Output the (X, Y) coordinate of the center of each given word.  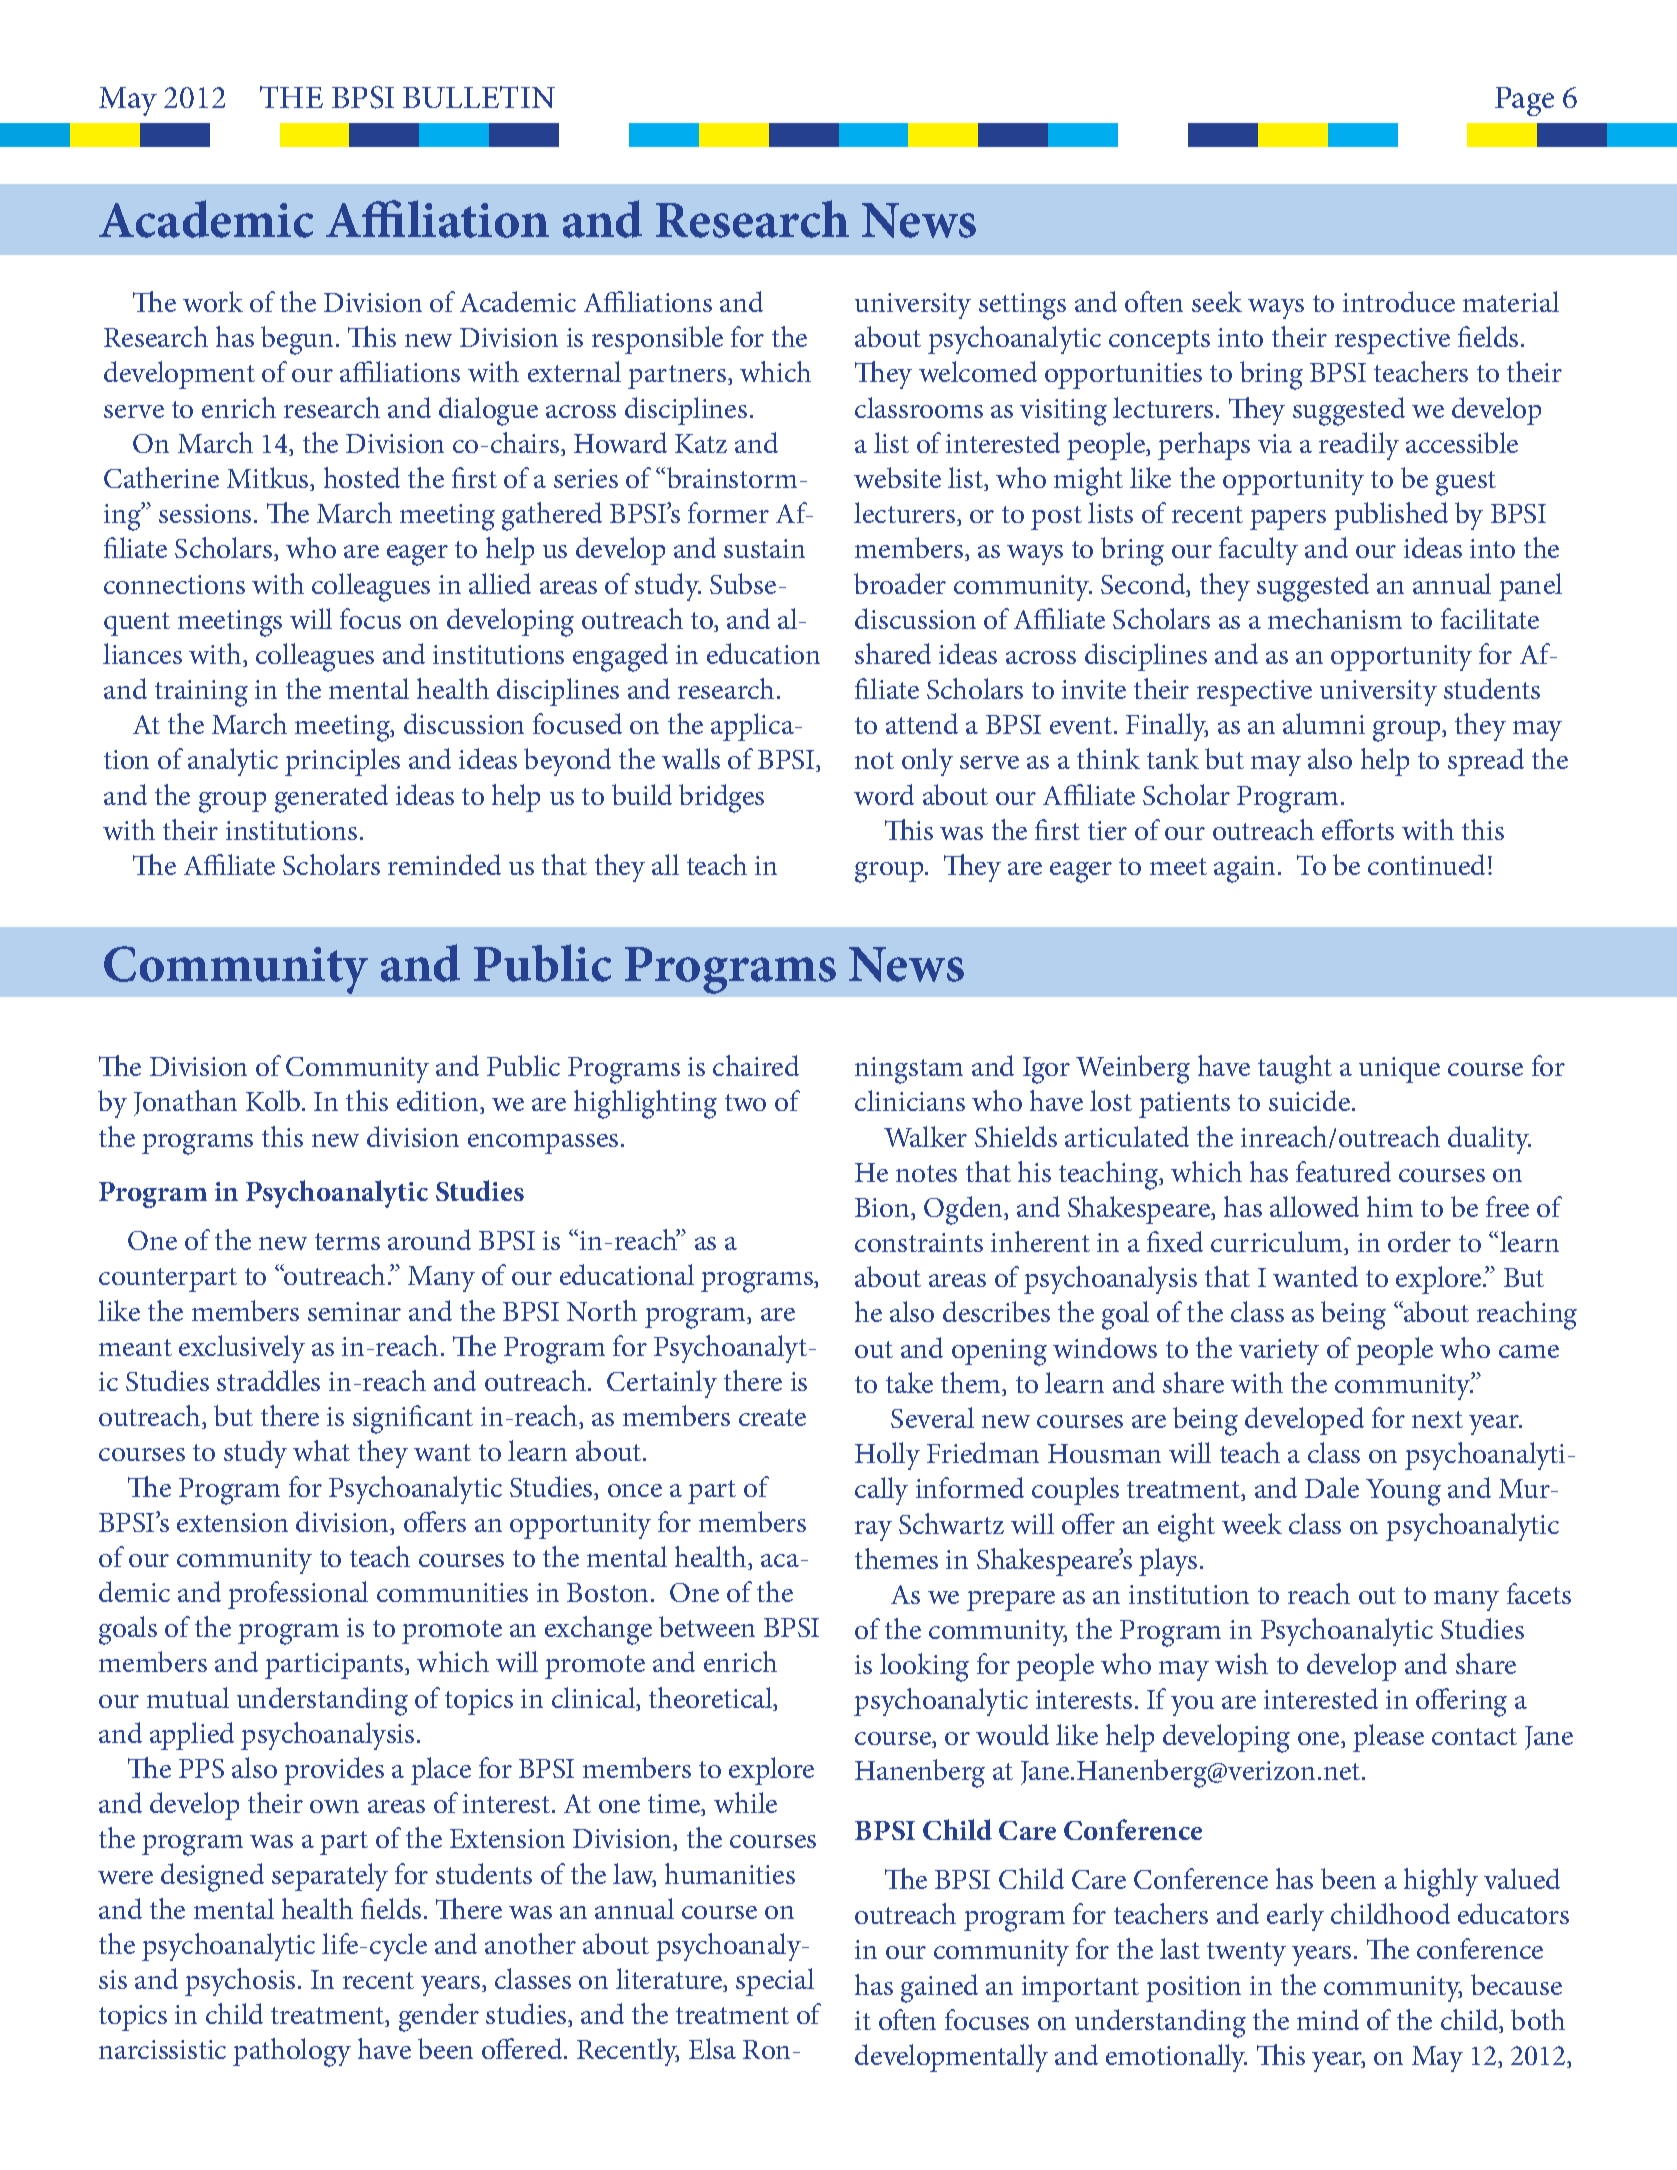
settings (1022, 306)
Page (1524, 101)
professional (298, 1595)
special (775, 1982)
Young (1403, 1492)
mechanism (1335, 618)
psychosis (240, 1982)
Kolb (274, 1100)
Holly (887, 1456)
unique (1399, 1070)
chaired (756, 1065)
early (1295, 1917)
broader (900, 583)
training (201, 693)
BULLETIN (479, 97)
